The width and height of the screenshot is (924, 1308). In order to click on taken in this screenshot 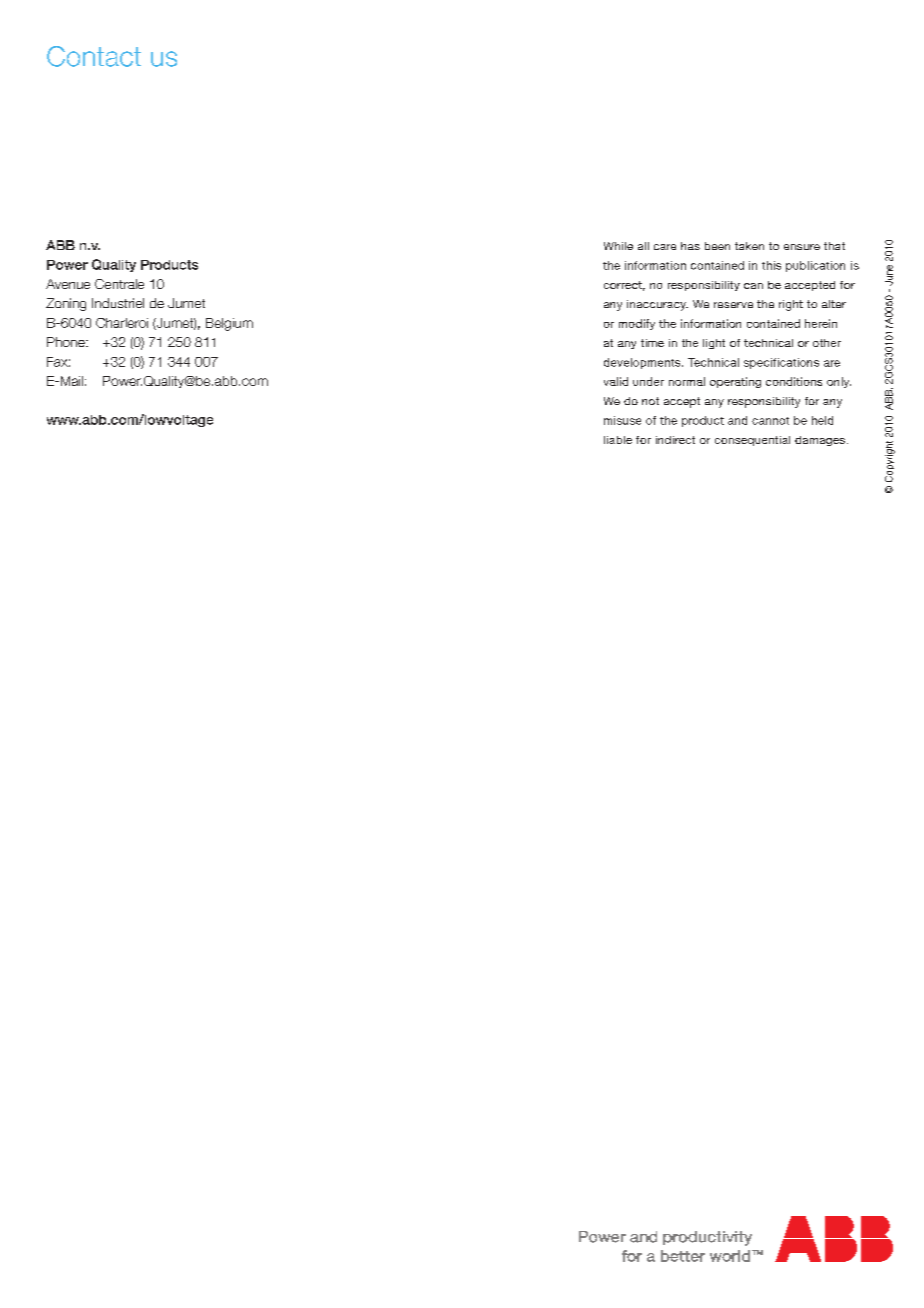, I will do `click(749, 246)`.
